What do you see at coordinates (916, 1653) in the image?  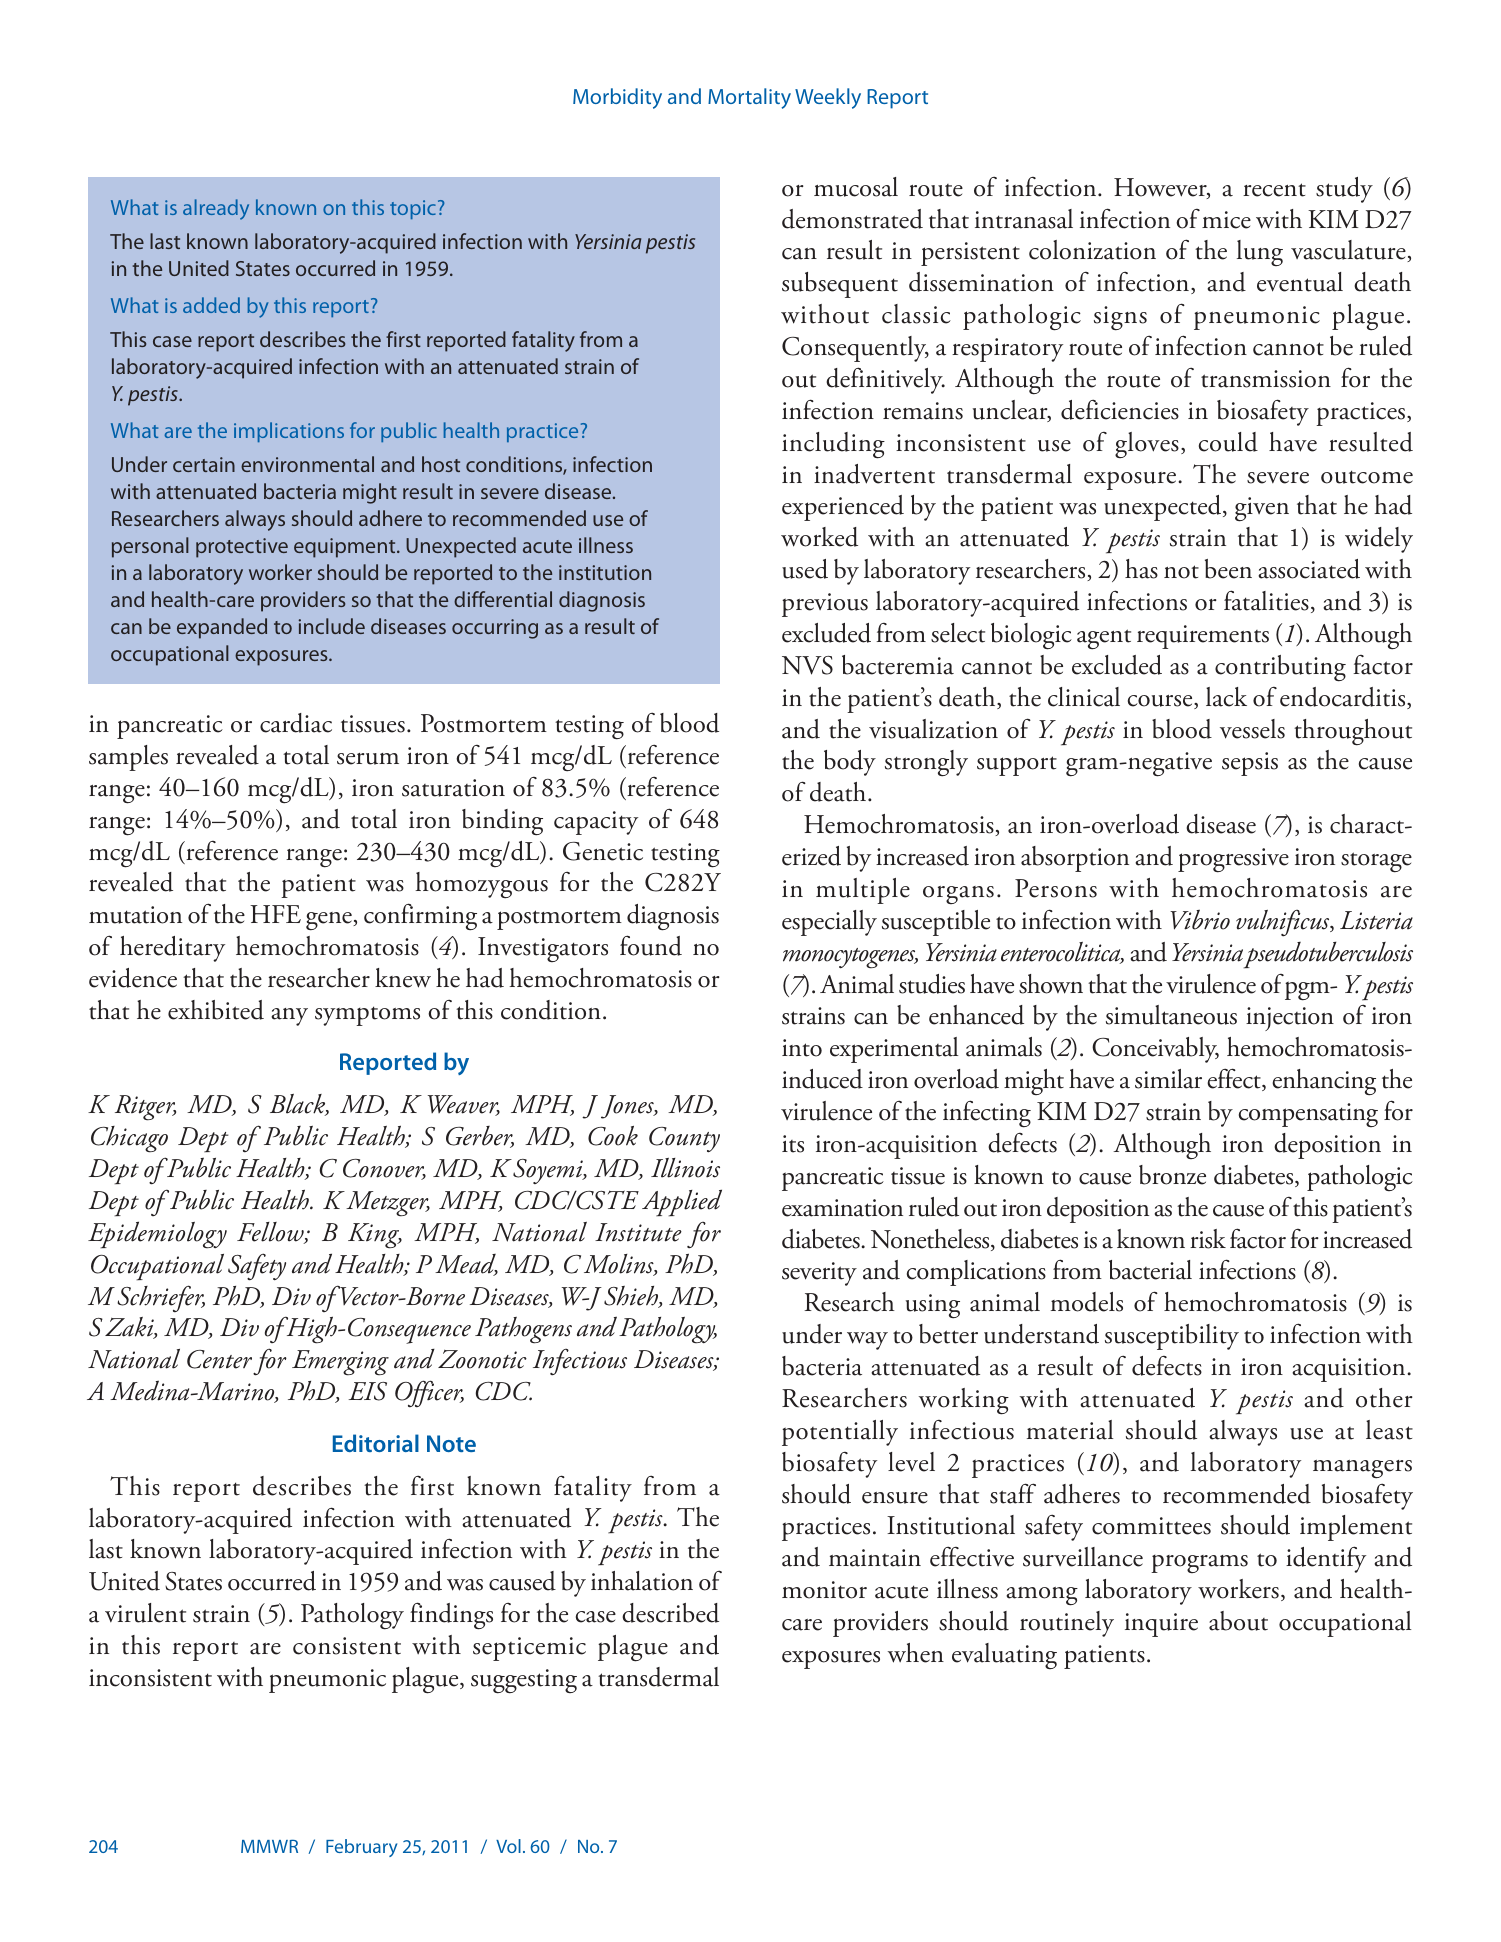 I see `when` at bounding box center [916, 1653].
